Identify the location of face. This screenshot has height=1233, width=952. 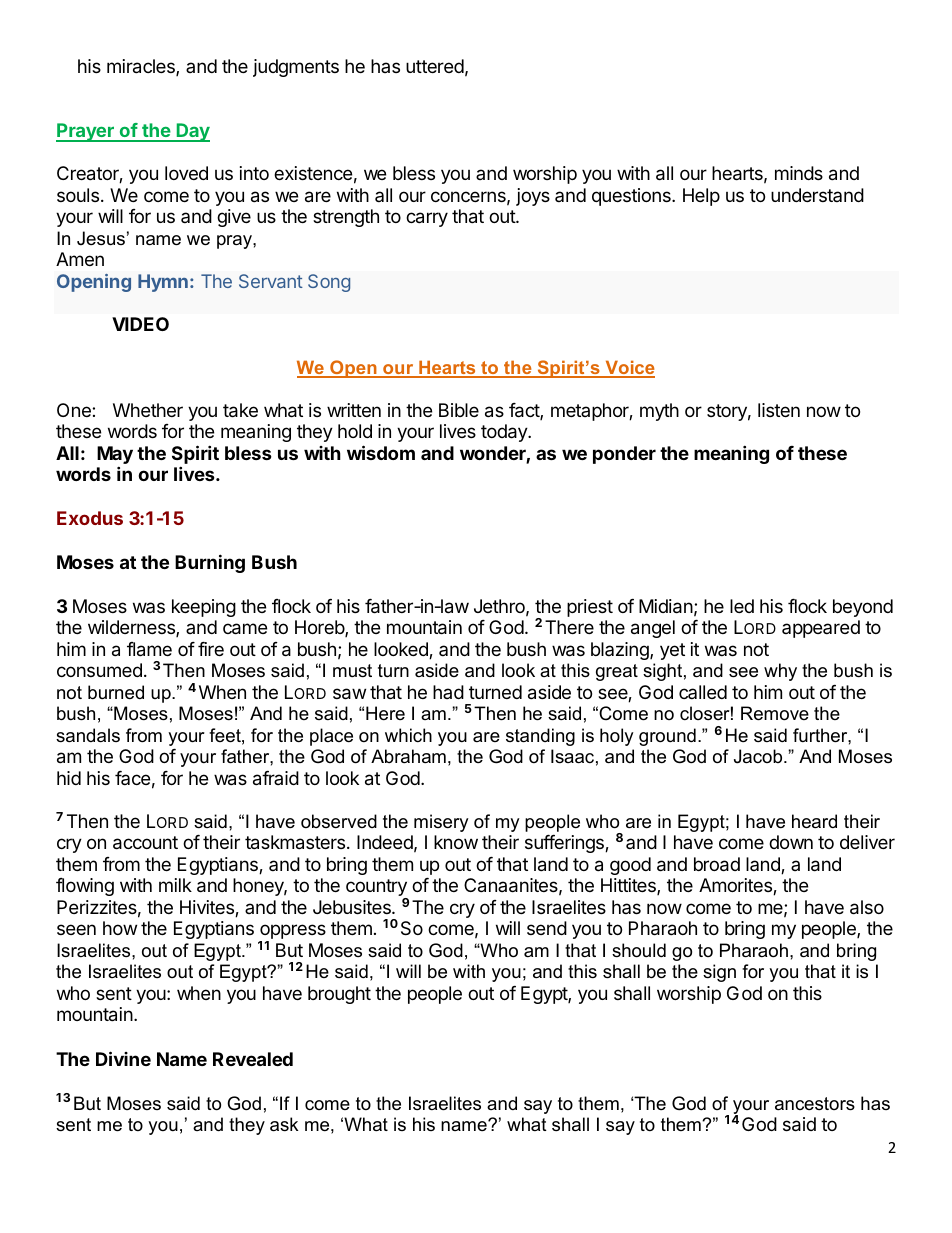
(132, 778).
